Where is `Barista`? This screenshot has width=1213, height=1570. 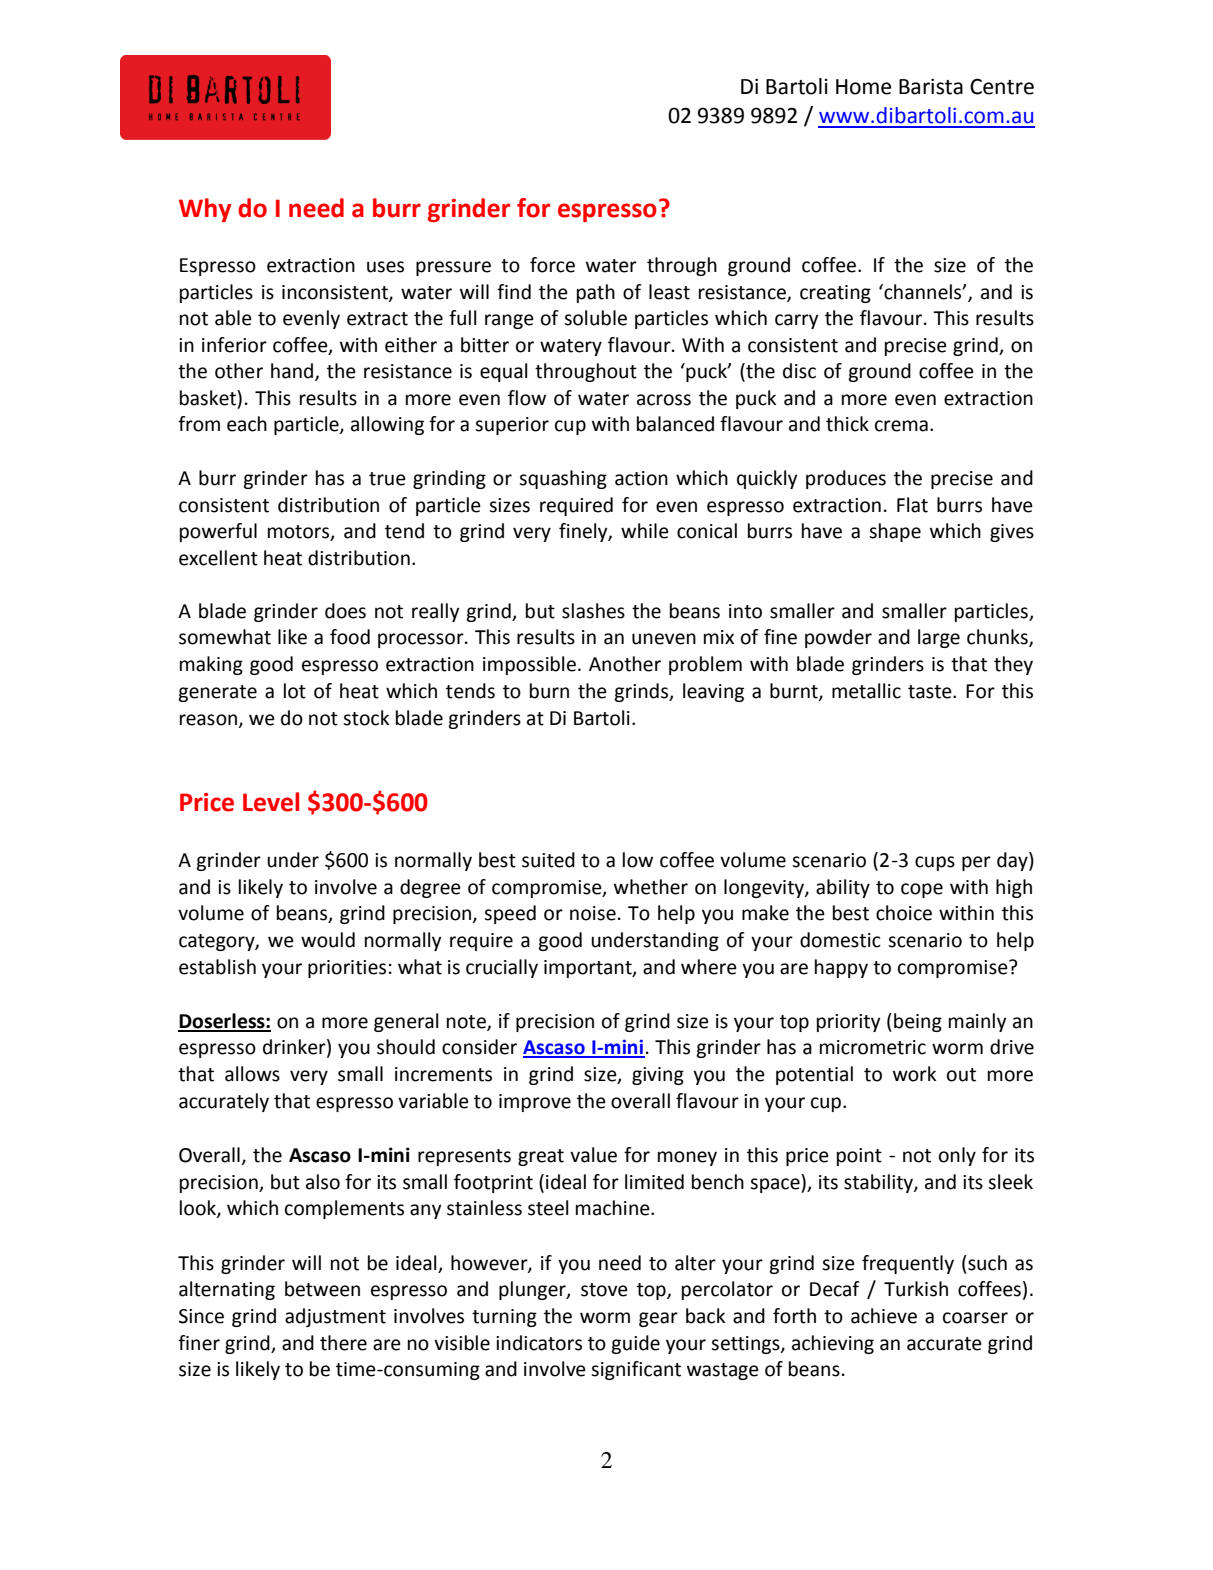
Barista is located at coordinates (931, 86).
